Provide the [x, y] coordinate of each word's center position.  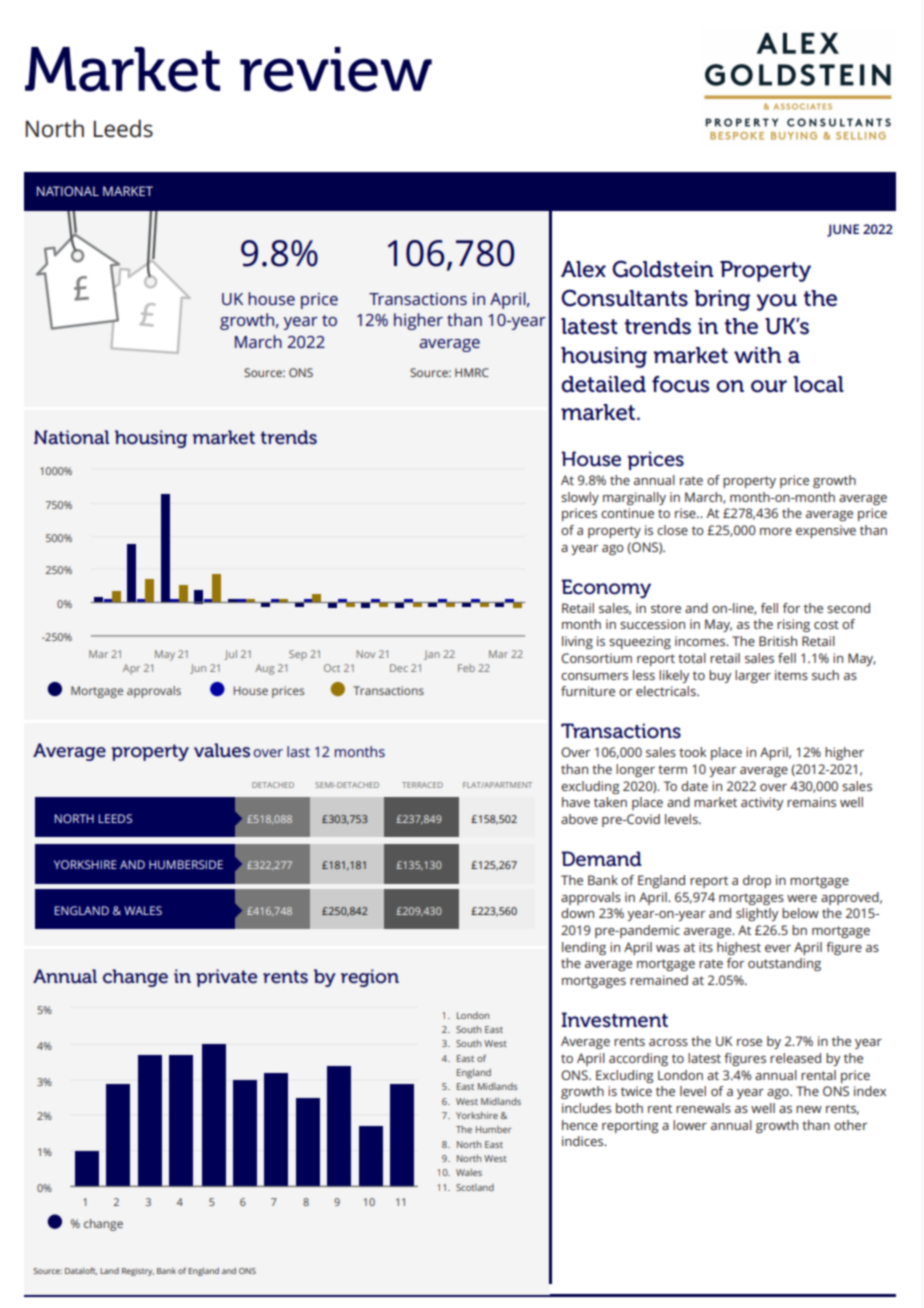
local [818, 384]
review [336, 69]
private [226, 978]
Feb [466, 668]
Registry [138, 1272]
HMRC [471, 372]
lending [584, 948]
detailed [603, 384]
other [850, 1125]
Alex [583, 269]
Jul [230, 655]
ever [778, 948]
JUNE [843, 230]
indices [584, 1141]
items [791, 675]
